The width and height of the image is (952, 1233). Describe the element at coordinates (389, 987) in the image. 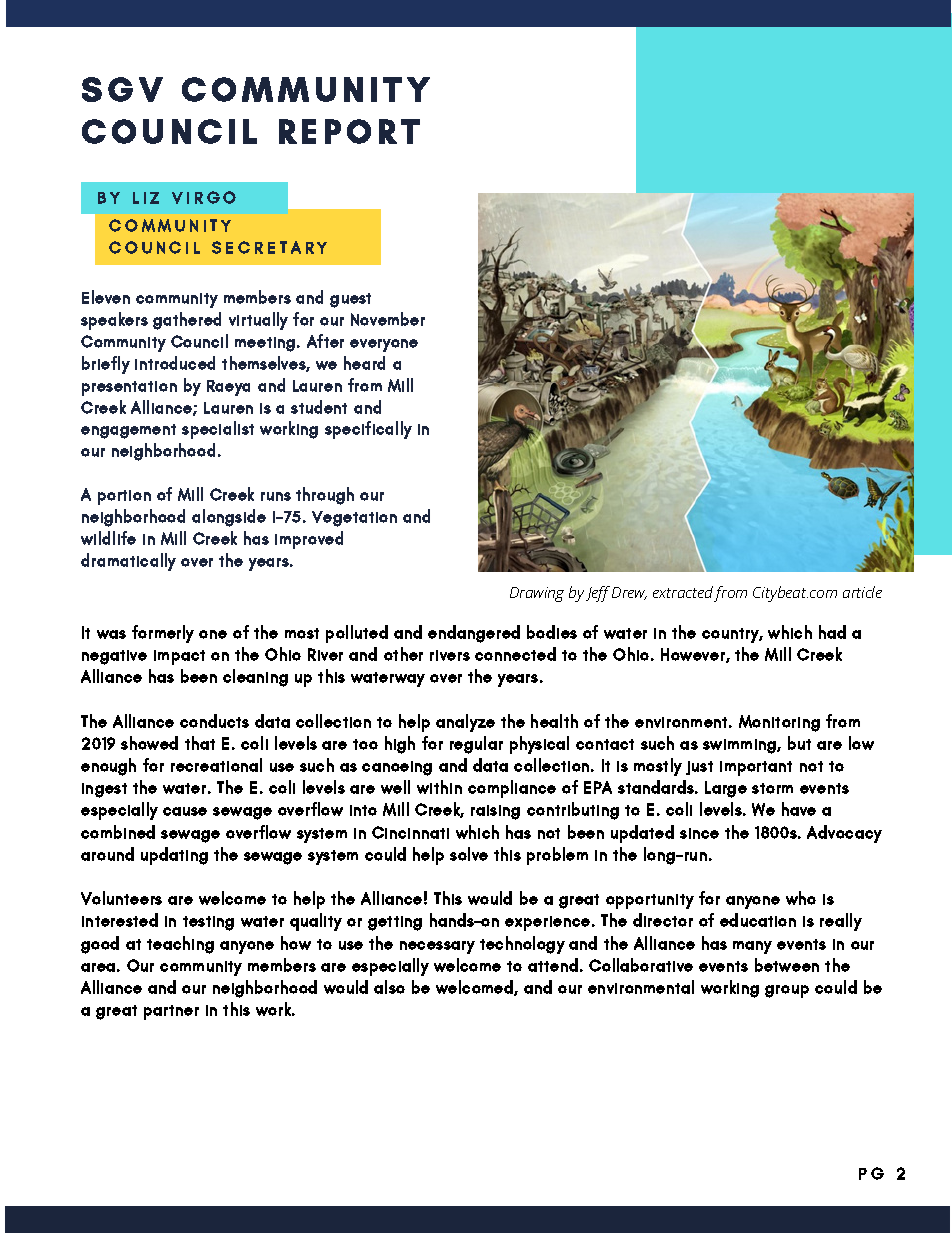

I see `also` at that location.
